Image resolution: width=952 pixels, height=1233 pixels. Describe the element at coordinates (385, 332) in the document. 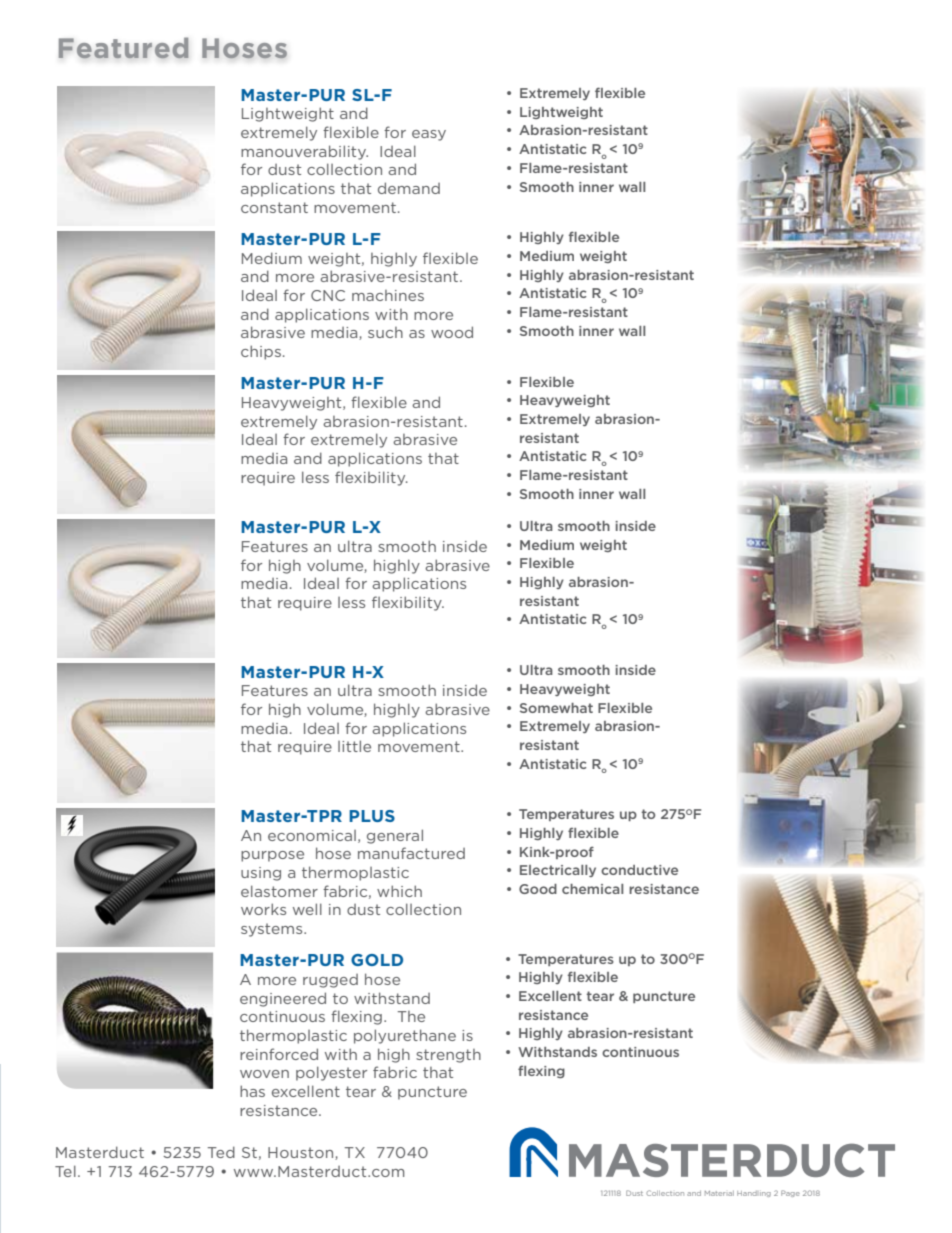

I see `such` at that location.
